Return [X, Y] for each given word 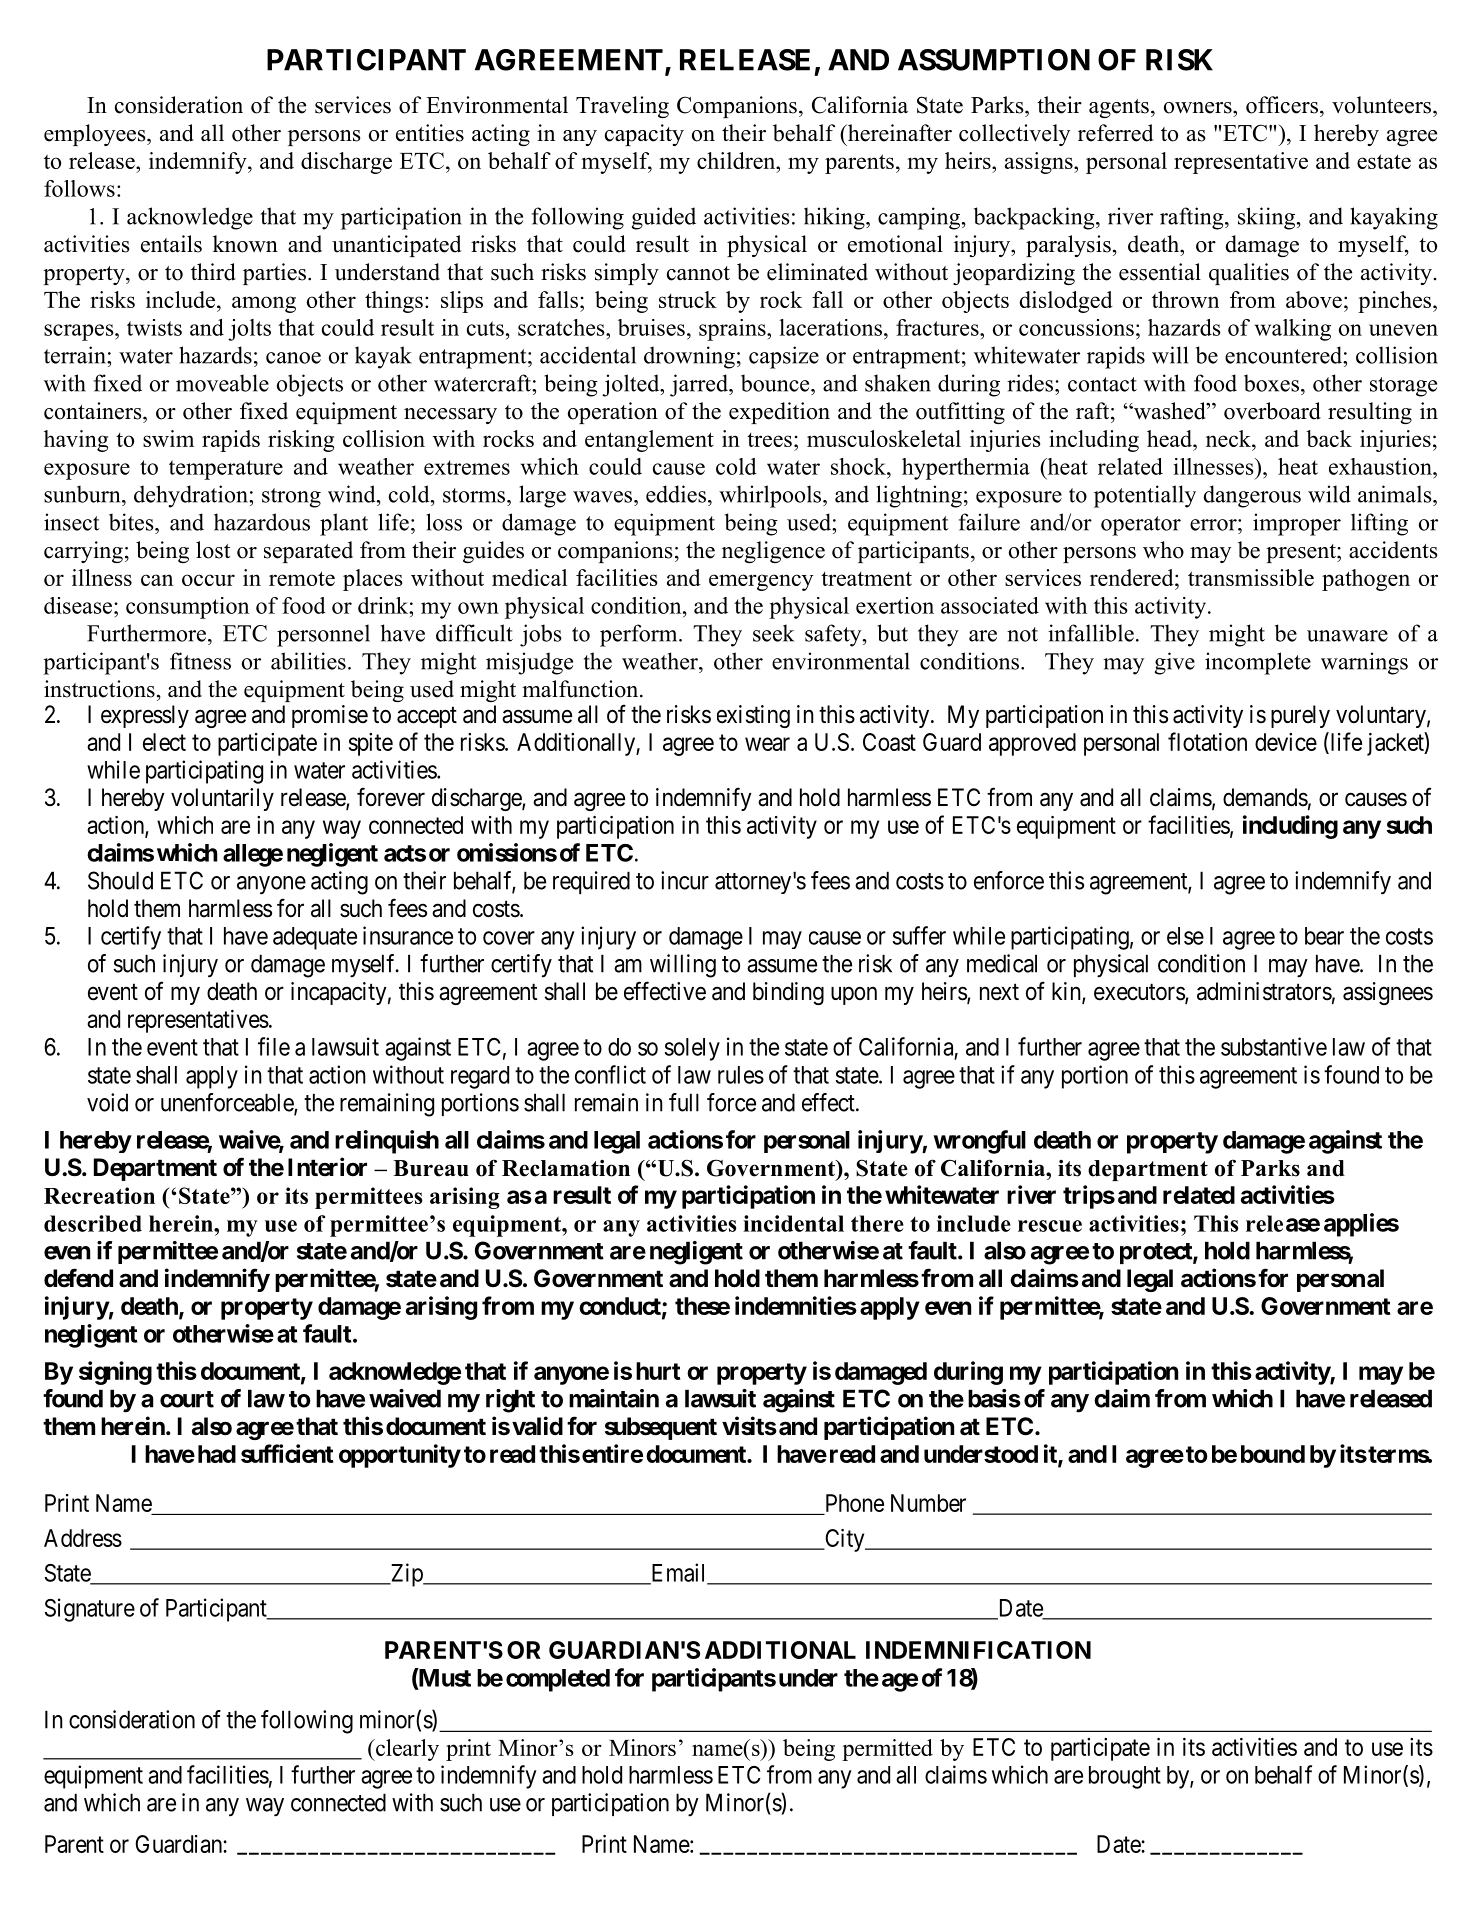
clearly [406, 1750]
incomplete [1258, 663]
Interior [327, 1167]
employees [96, 135]
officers [1282, 105]
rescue [1050, 1226]
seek [773, 633]
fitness [200, 661]
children [737, 160]
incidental [793, 1223]
